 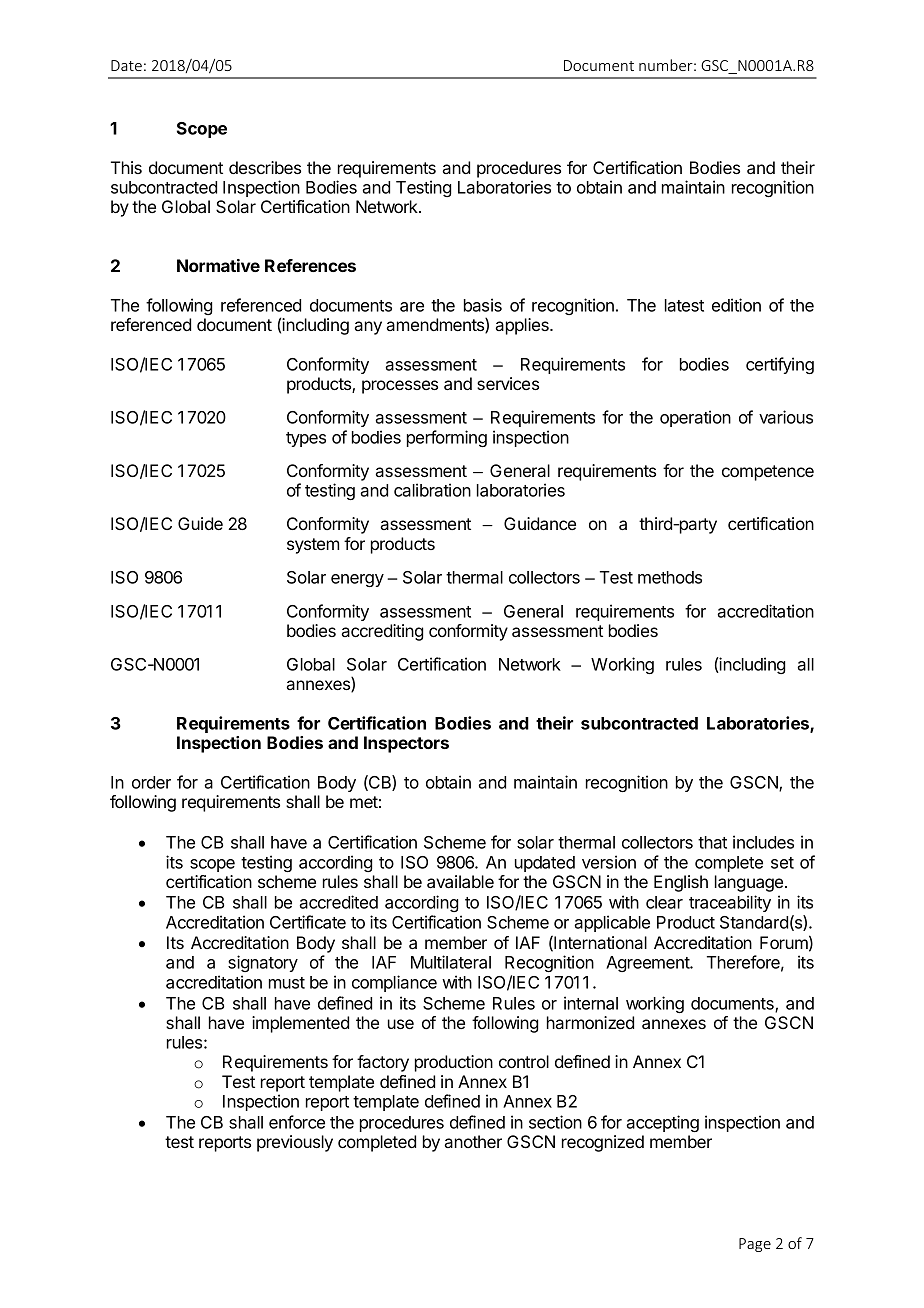 I want to click on another, so click(x=473, y=1141).
